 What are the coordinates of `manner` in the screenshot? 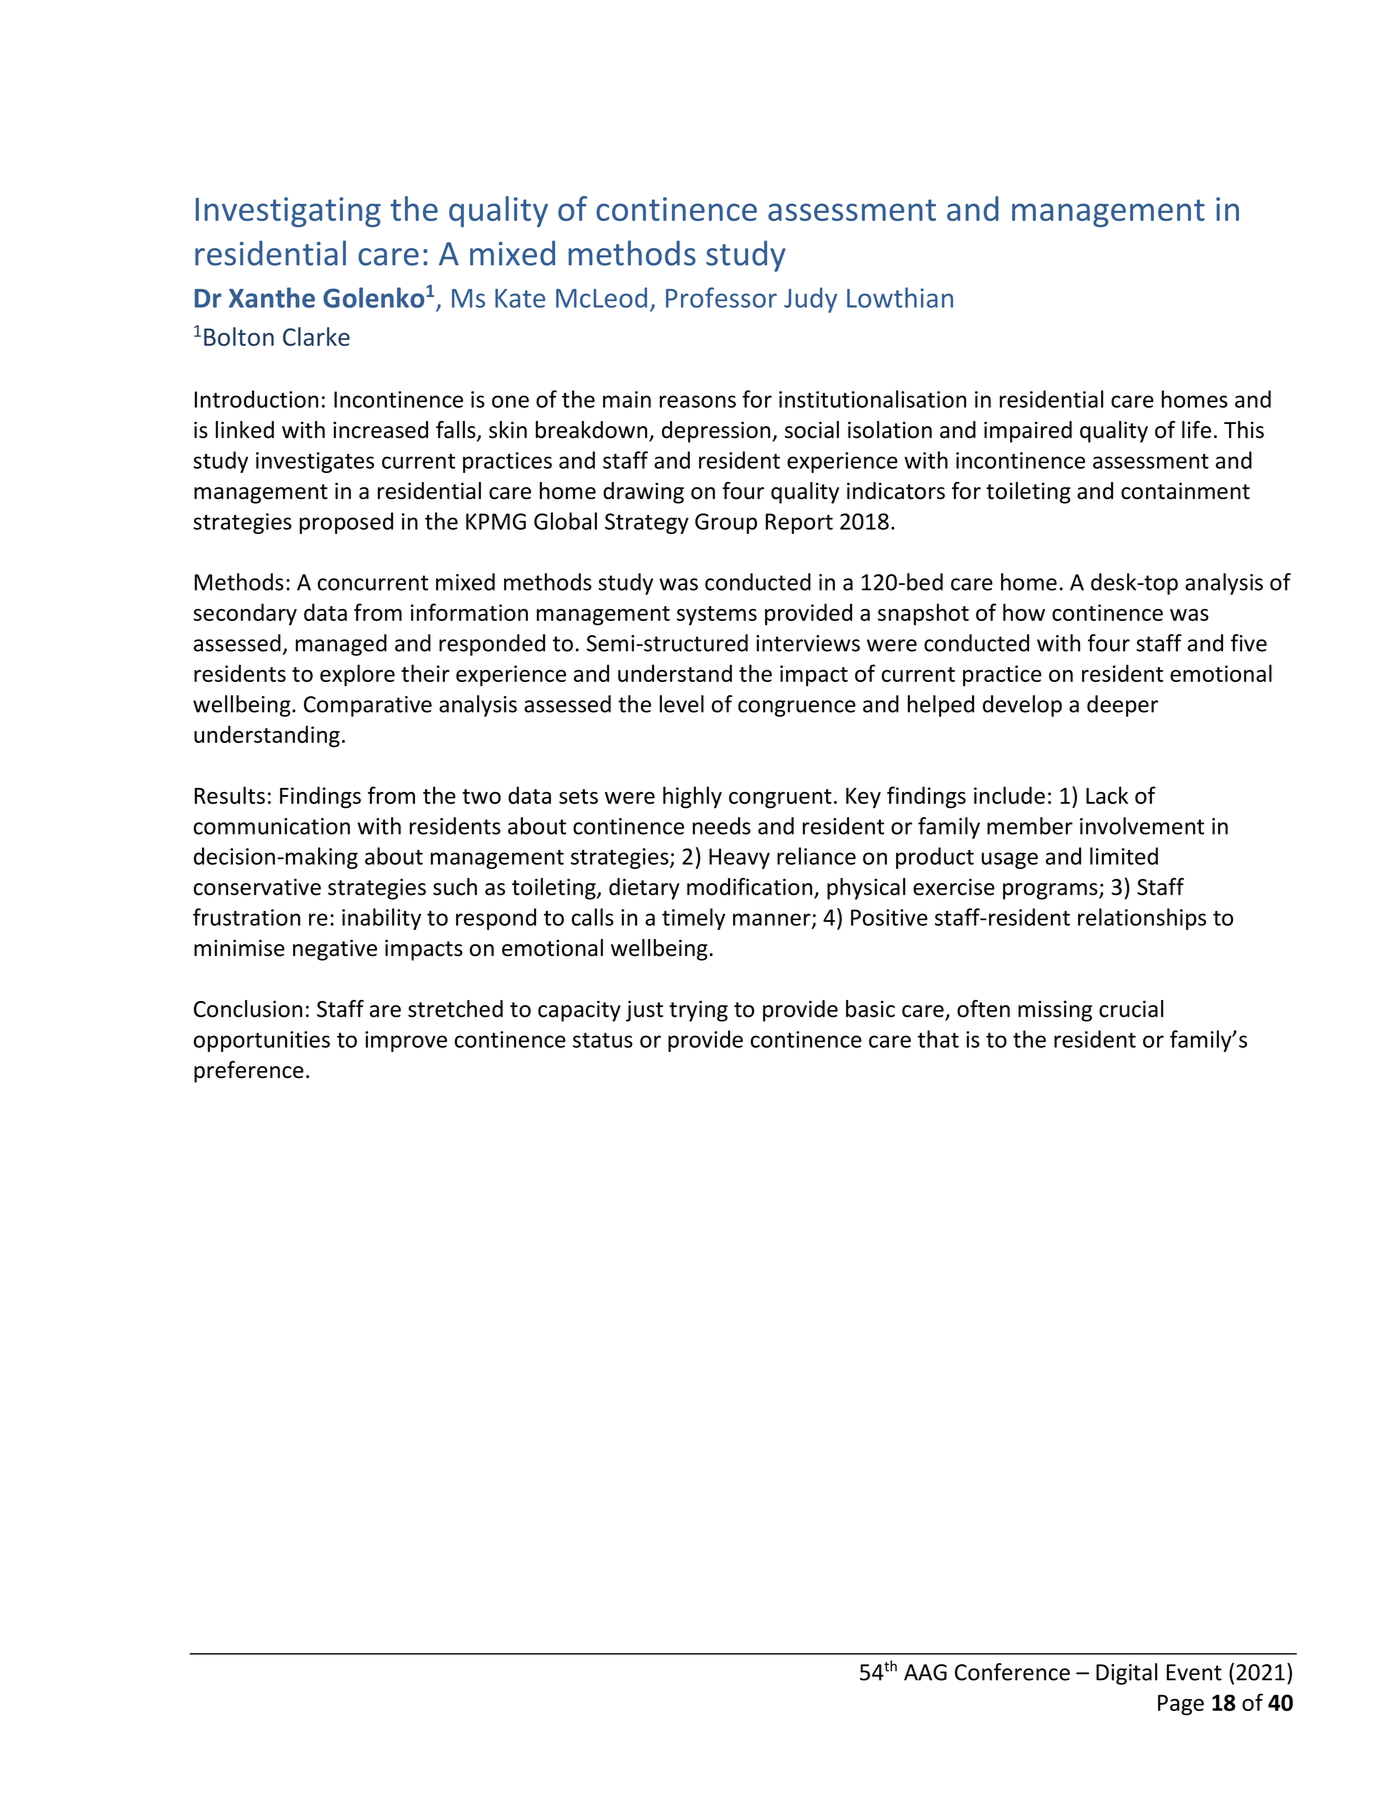 It's located at (773, 920).
